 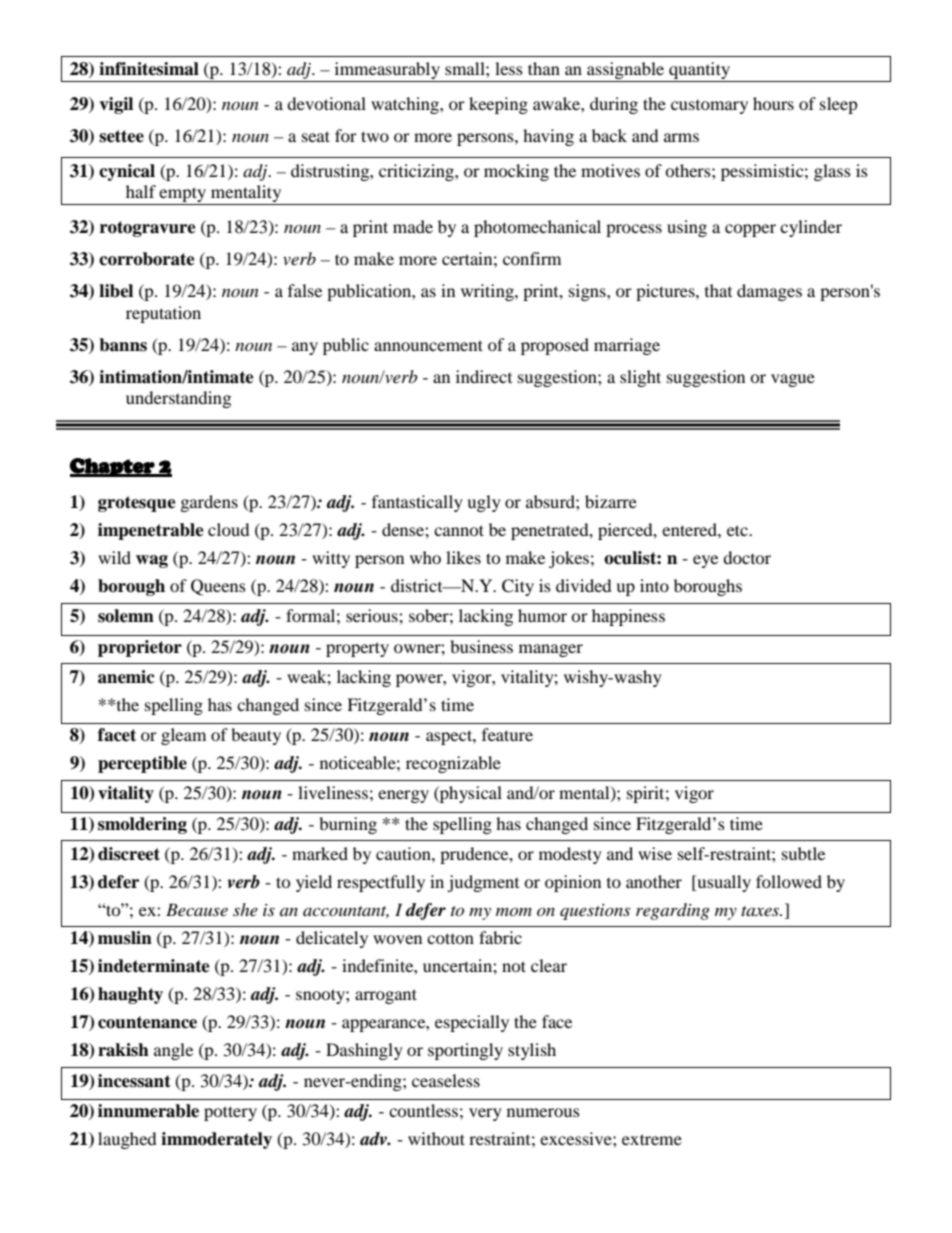 What do you see at coordinates (738, 530) in the screenshot?
I see `etc` at bounding box center [738, 530].
